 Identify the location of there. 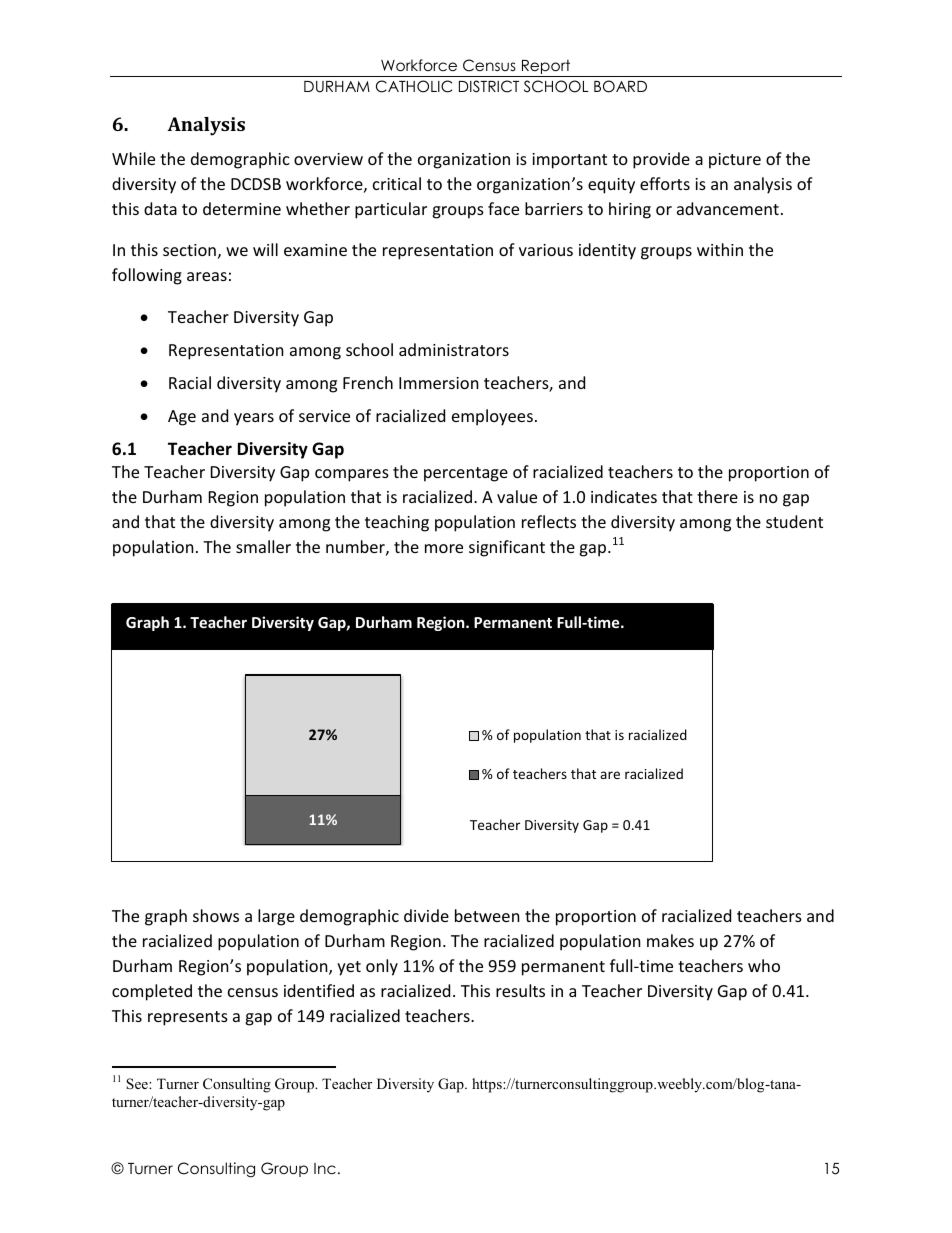
(717, 496).
